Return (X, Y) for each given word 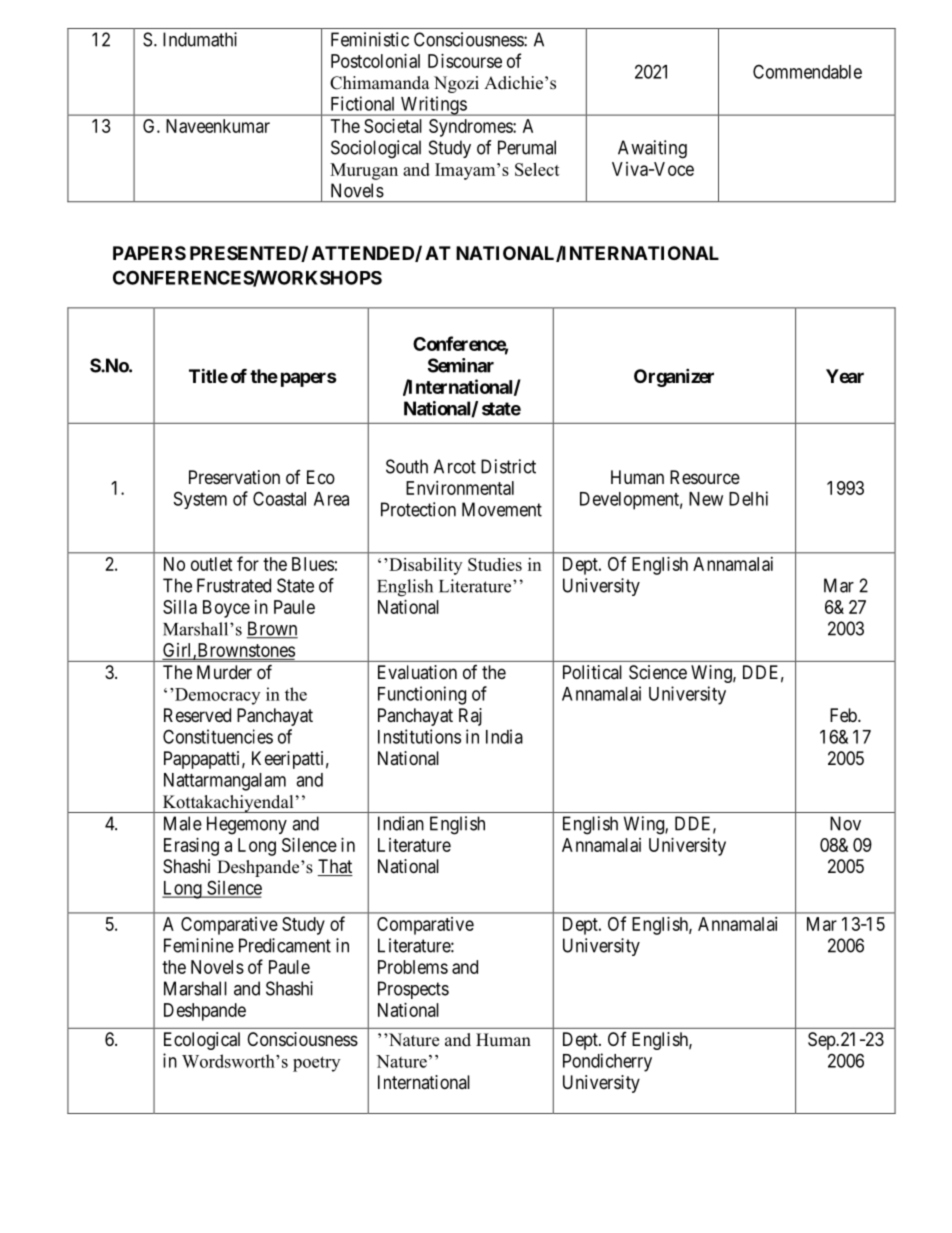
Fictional (362, 103)
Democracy (216, 696)
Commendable (807, 71)
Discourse (465, 61)
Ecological (202, 1041)
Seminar (461, 365)
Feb (844, 715)
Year (845, 376)
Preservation (234, 477)
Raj (470, 717)
